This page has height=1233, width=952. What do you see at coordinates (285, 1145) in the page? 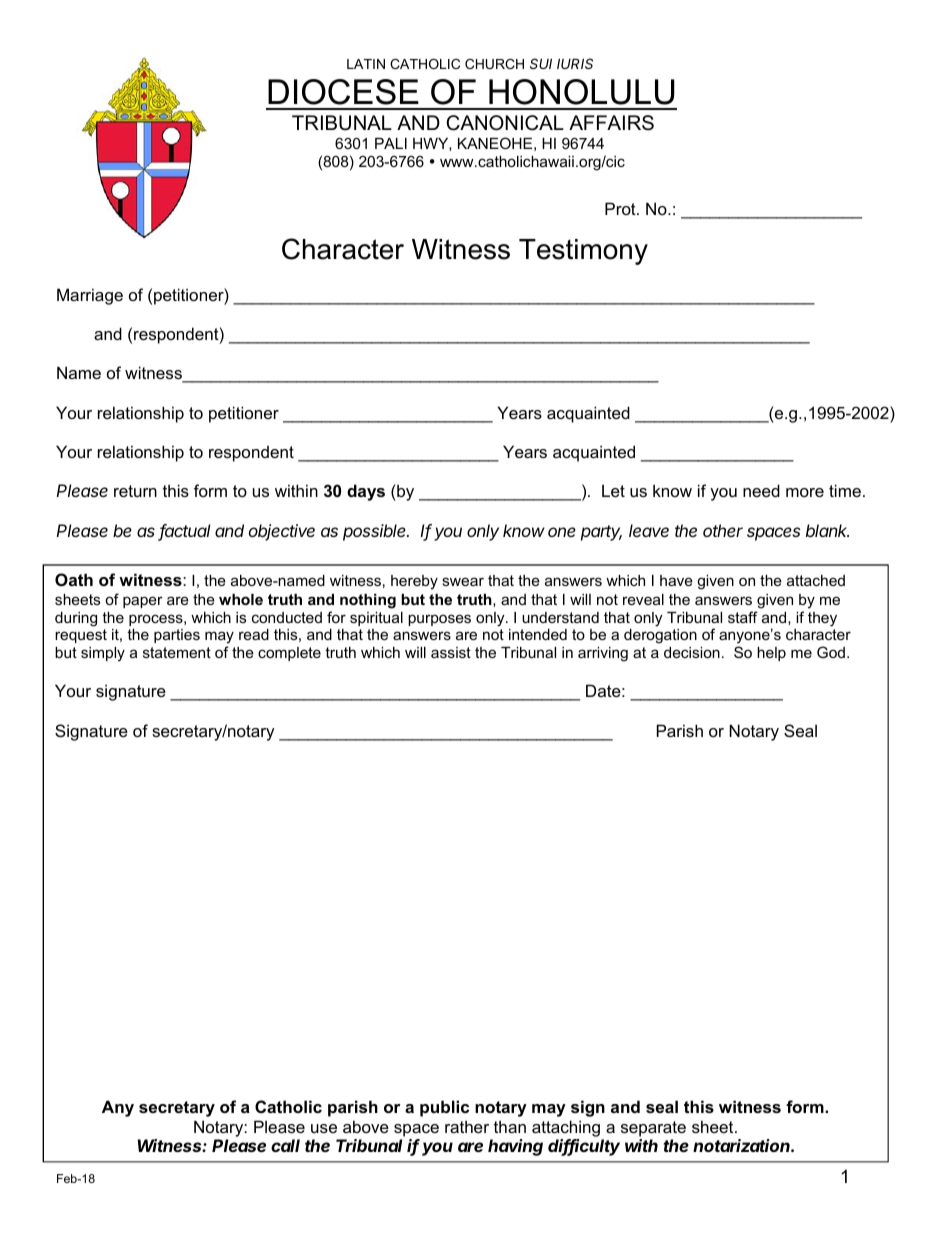
I see `call` at bounding box center [285, 1145].
